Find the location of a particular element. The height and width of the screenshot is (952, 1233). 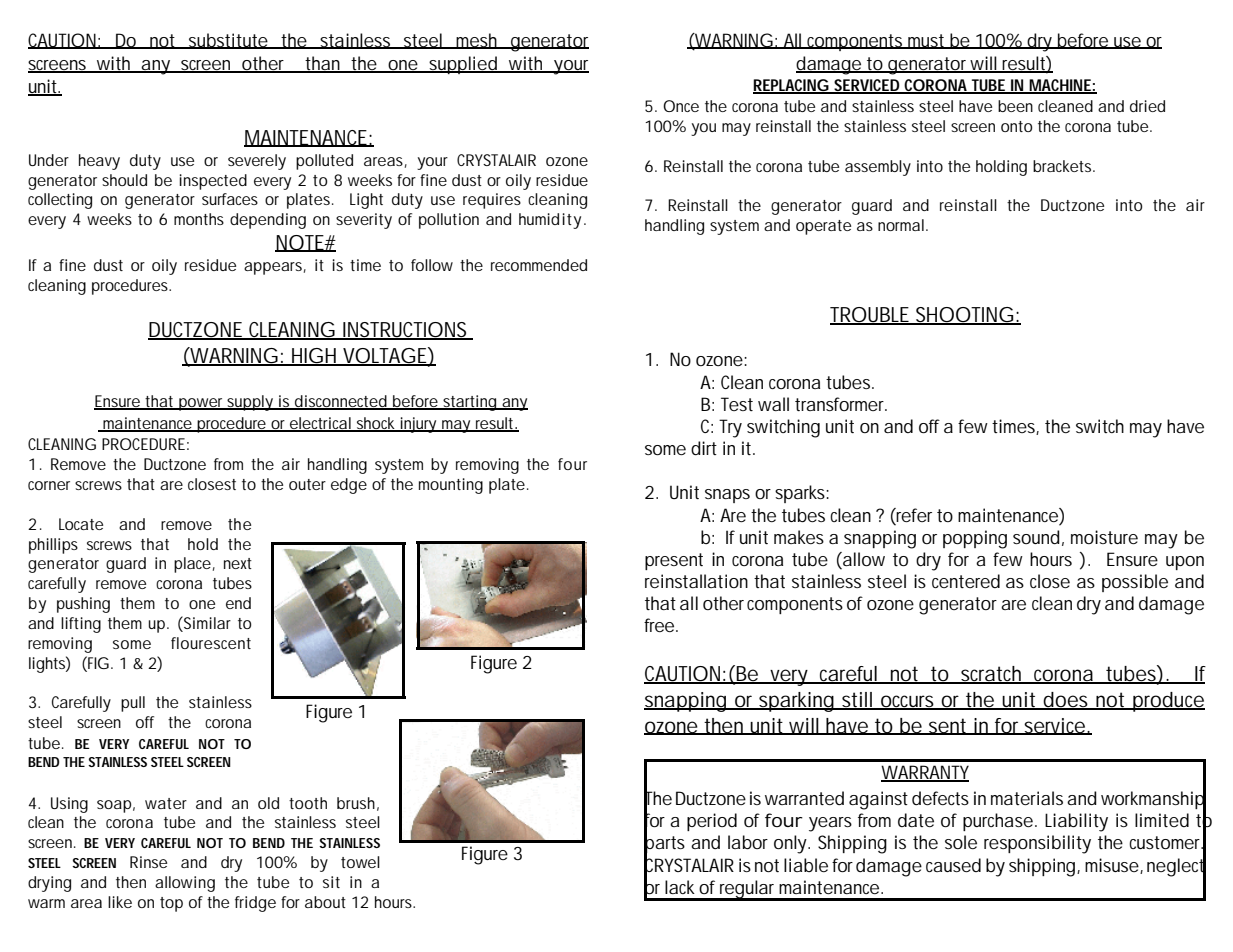

flourescent is located at coordinates (211, 643).
